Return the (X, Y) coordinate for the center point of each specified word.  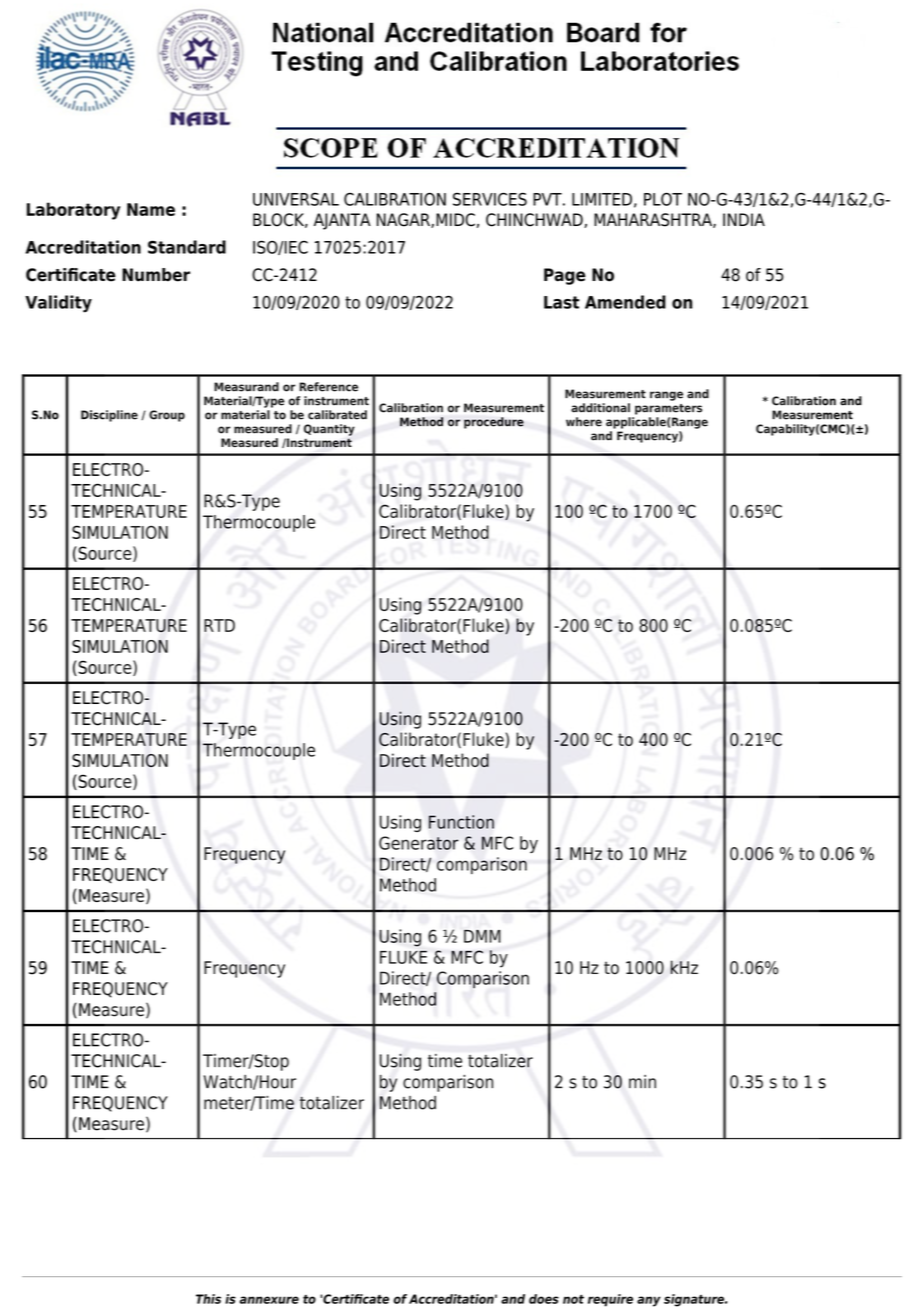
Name (151, 209)
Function (461, 822)
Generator (419, 843)
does (544, 1299)
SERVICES (490, 199)
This (208, 1299)
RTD (219, 625)
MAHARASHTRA (654, 220)
